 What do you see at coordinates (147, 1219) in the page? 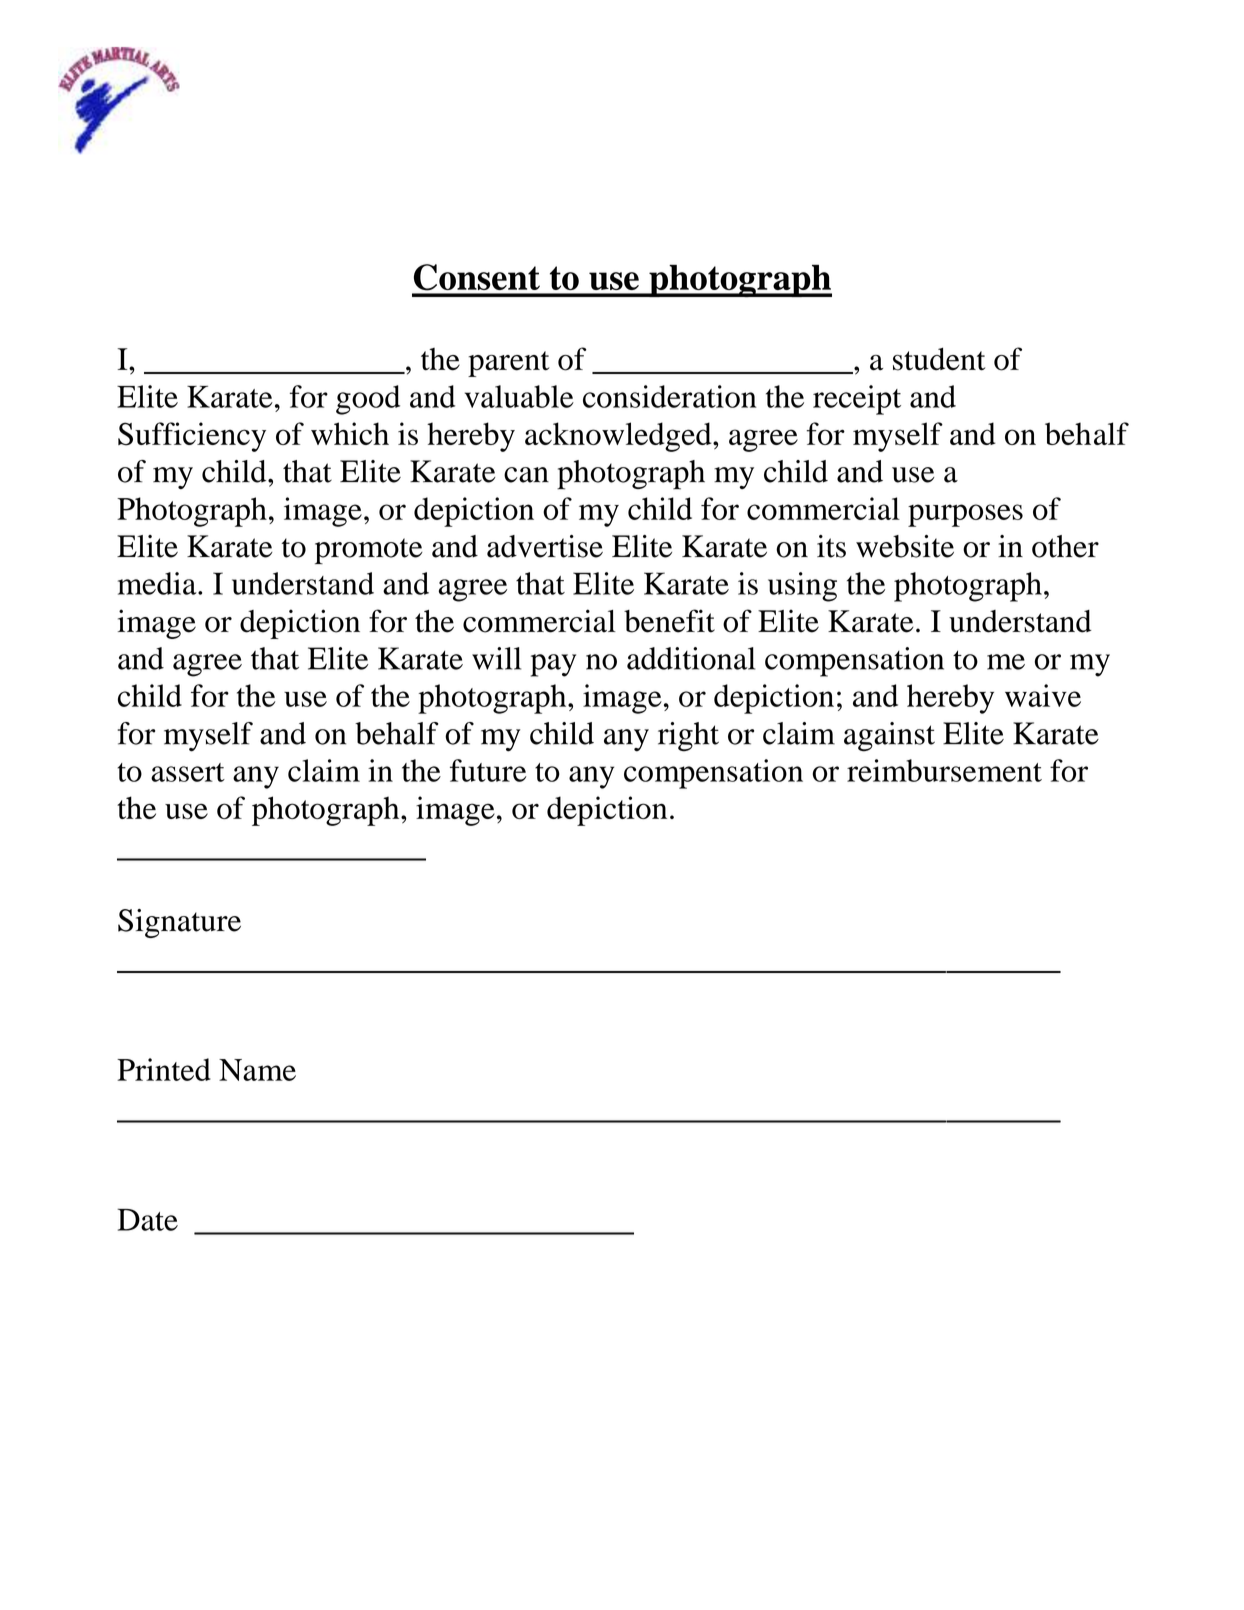
I see `Date` at bounding box center [147, 1219].
